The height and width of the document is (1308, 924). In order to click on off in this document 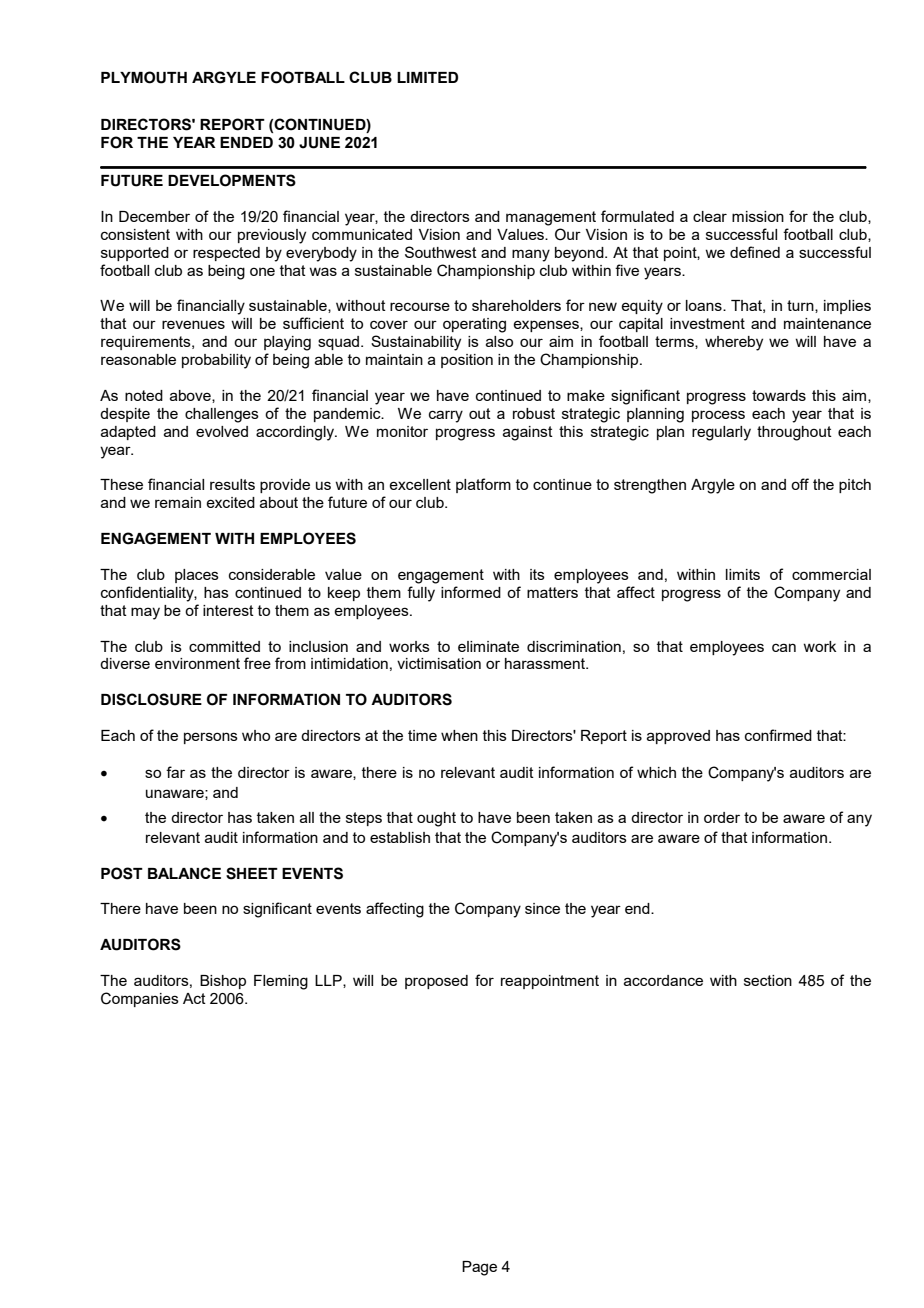, I will do `click(800, 484)`.
